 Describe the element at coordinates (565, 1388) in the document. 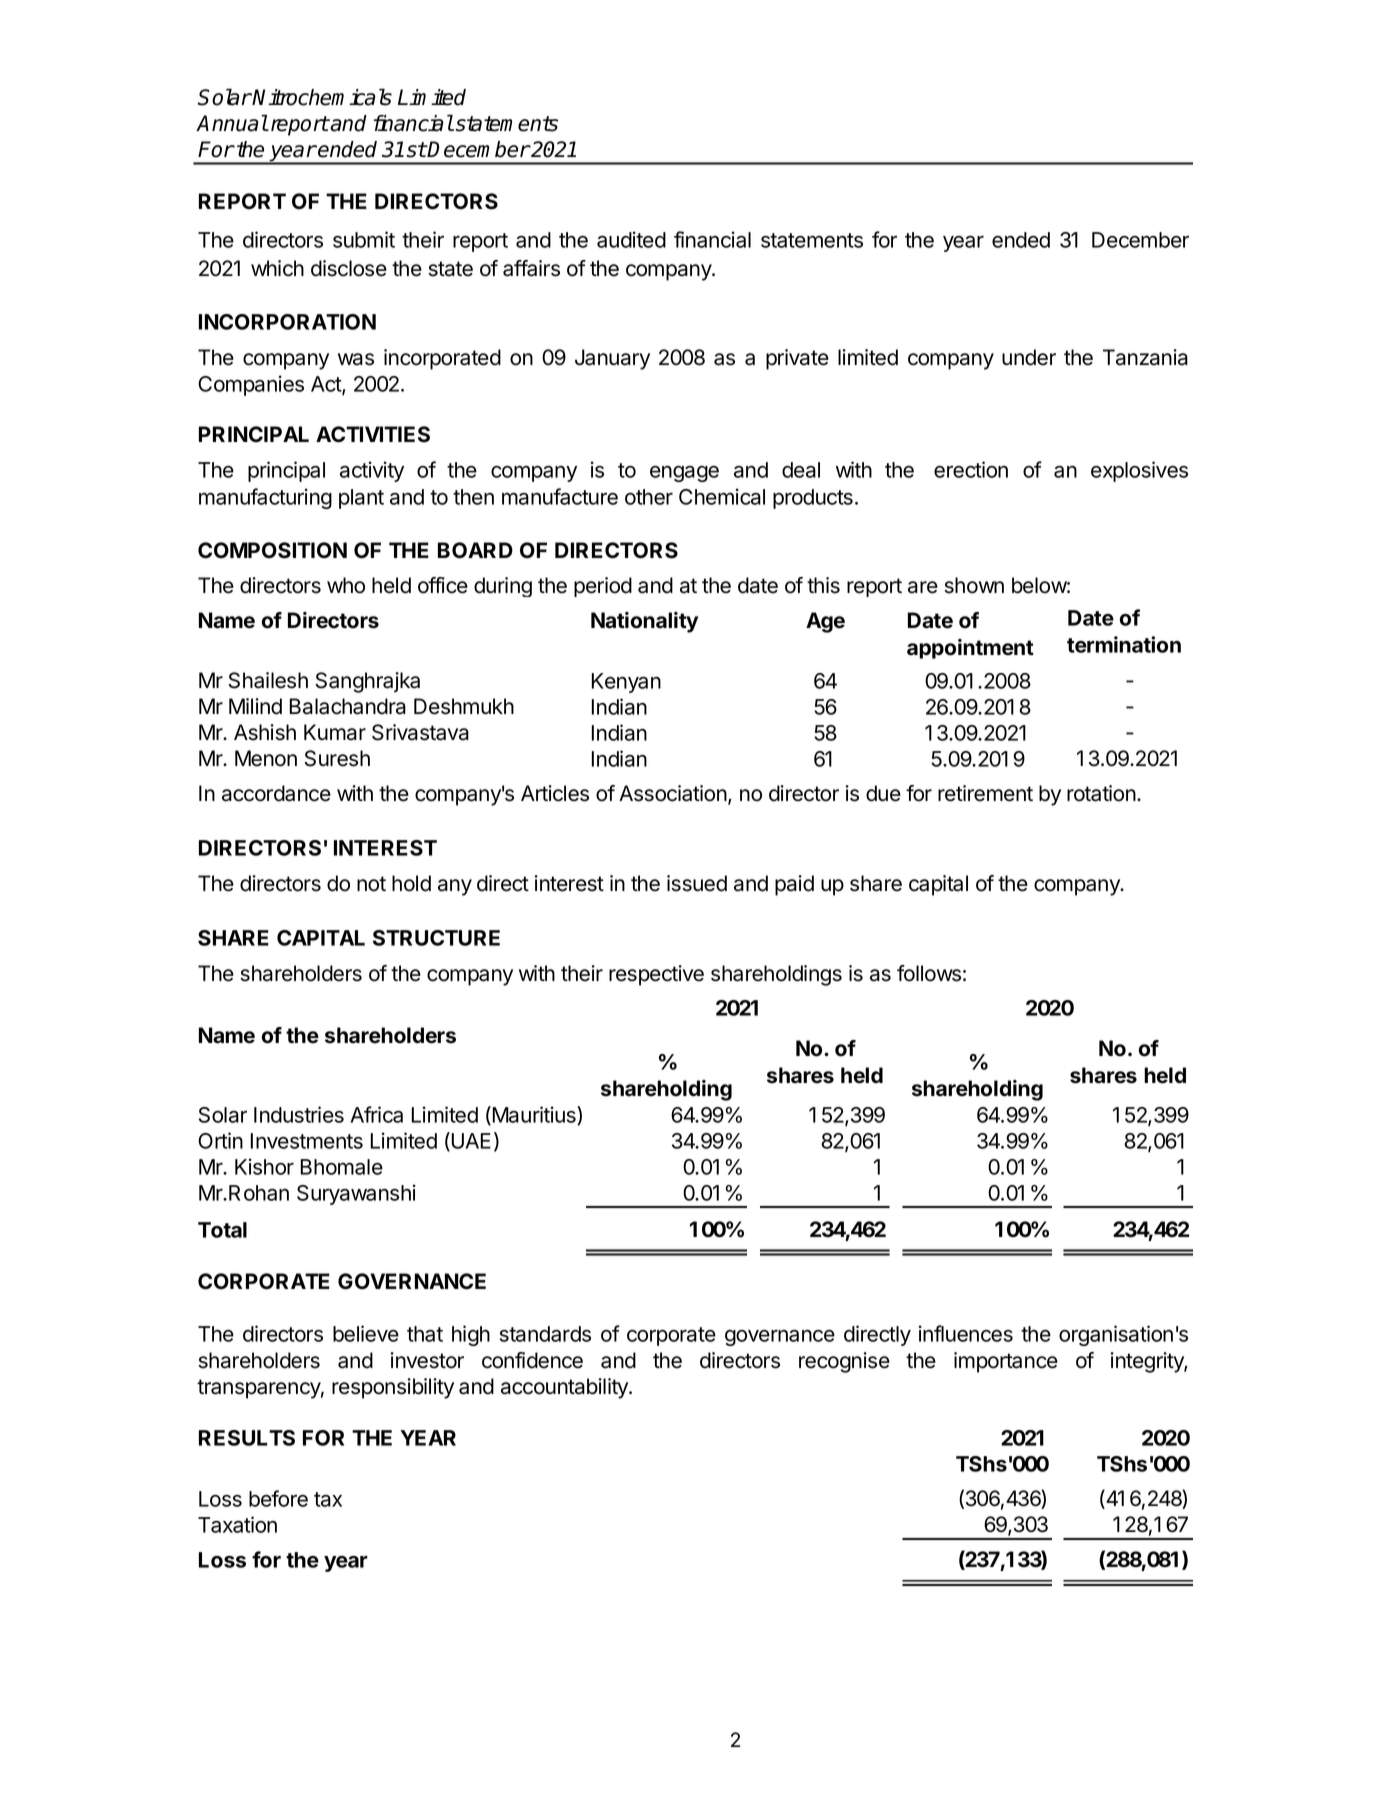

I see `accountability` at that location.
